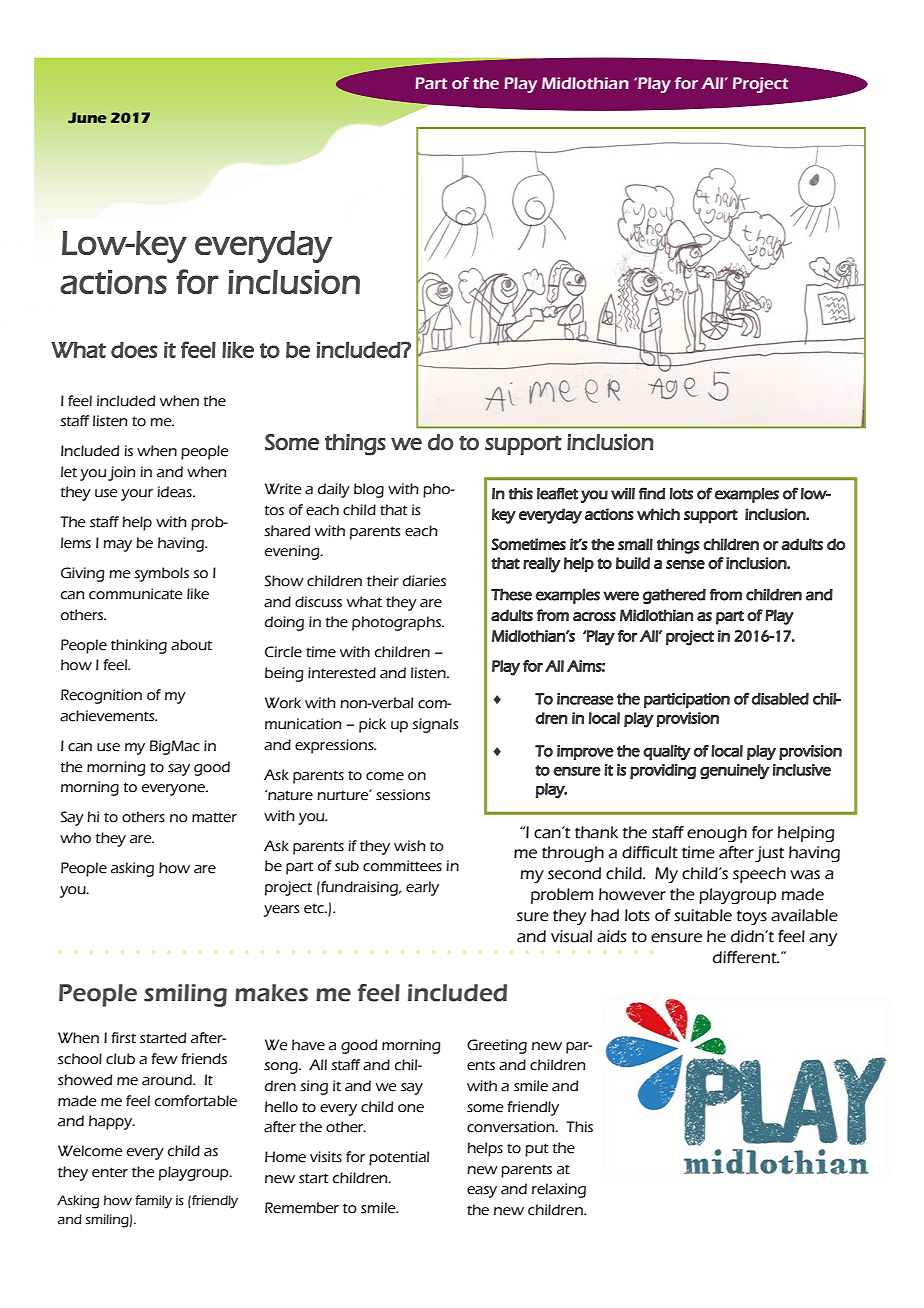 Image resolution: width=924 pixels, height=1308 pixels. I want to click on does, so click(134, 350).
